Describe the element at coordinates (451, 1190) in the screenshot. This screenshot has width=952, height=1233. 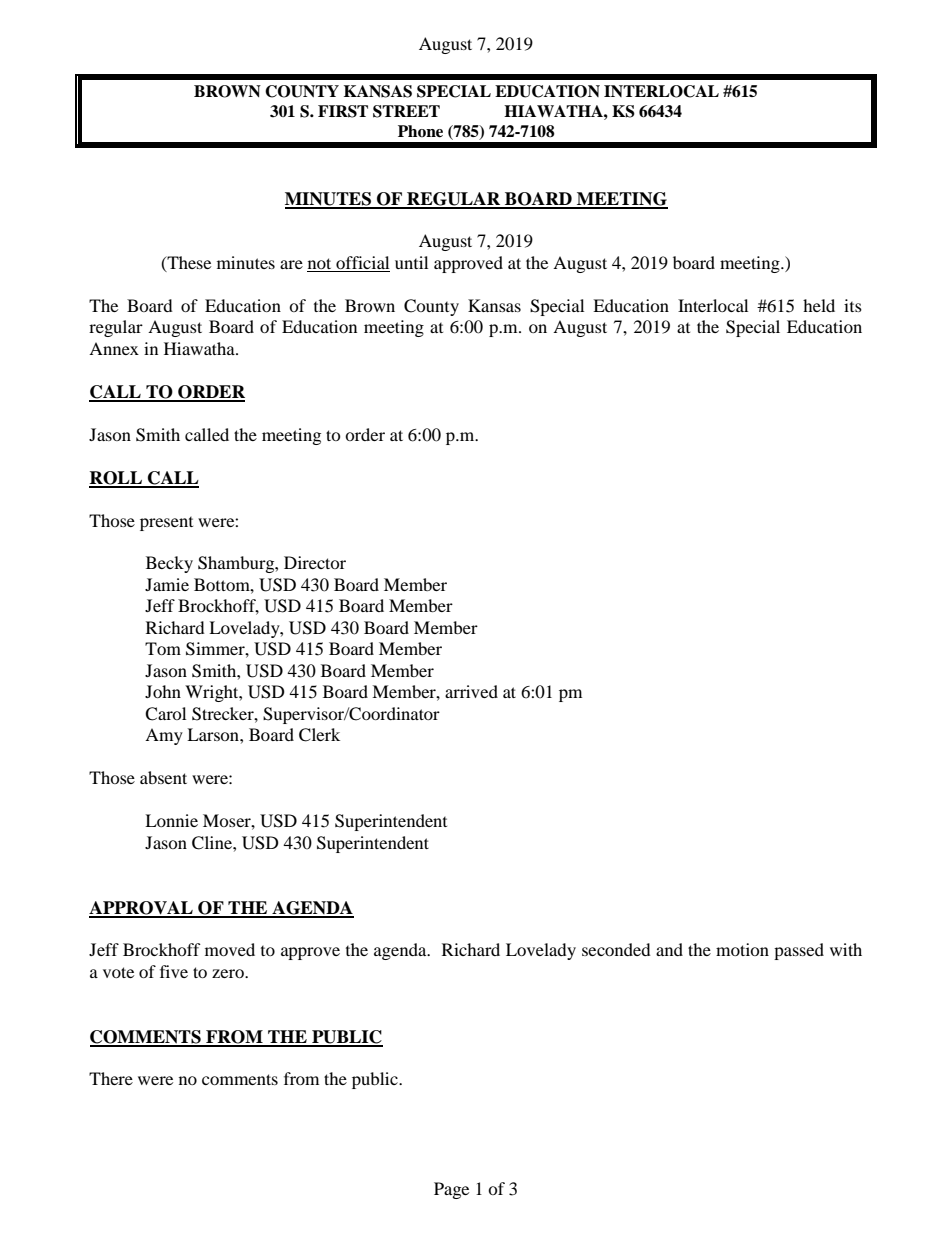
I see `Page` at that location.
